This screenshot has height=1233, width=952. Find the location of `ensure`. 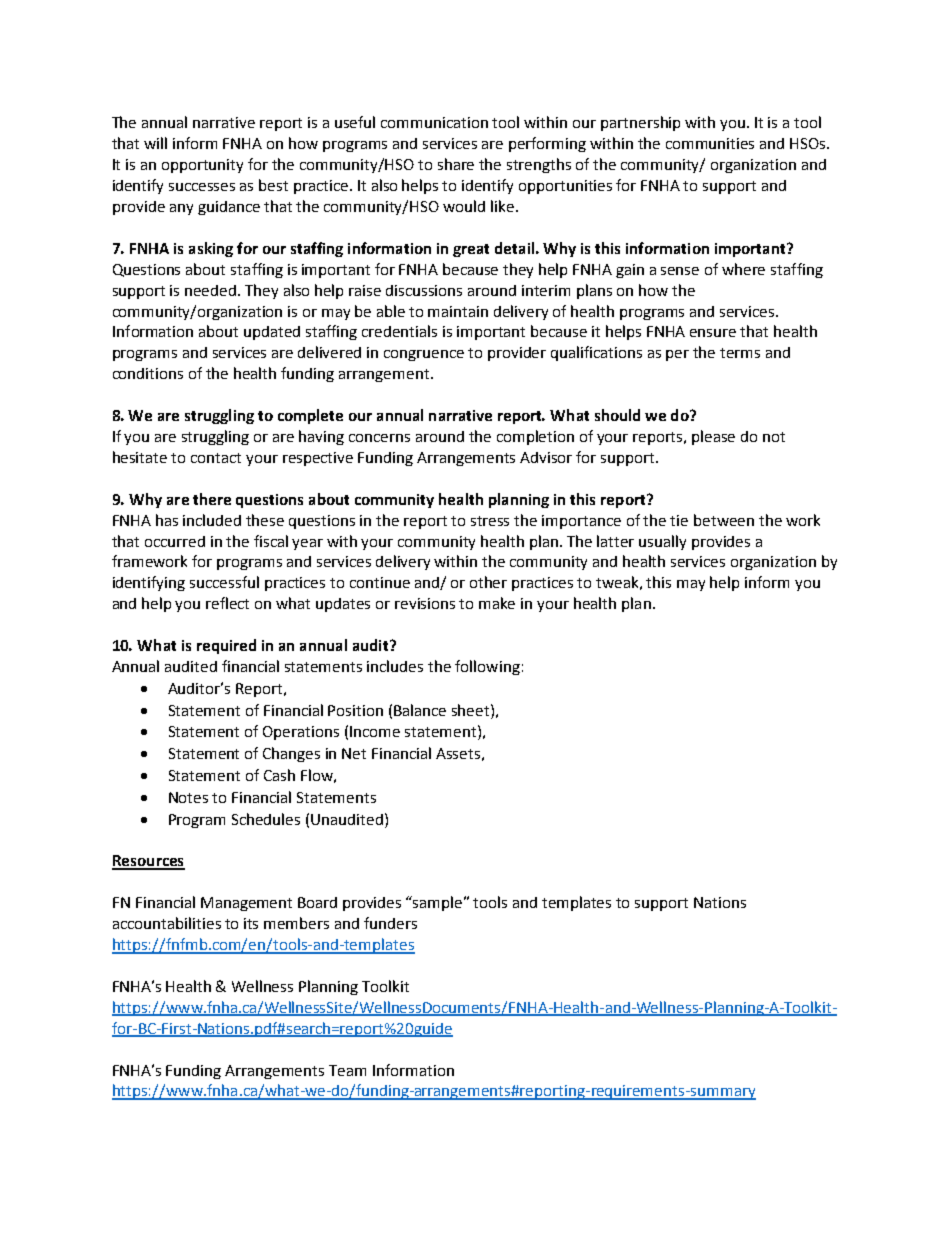

ensure is located at coordinates (713, 333).
